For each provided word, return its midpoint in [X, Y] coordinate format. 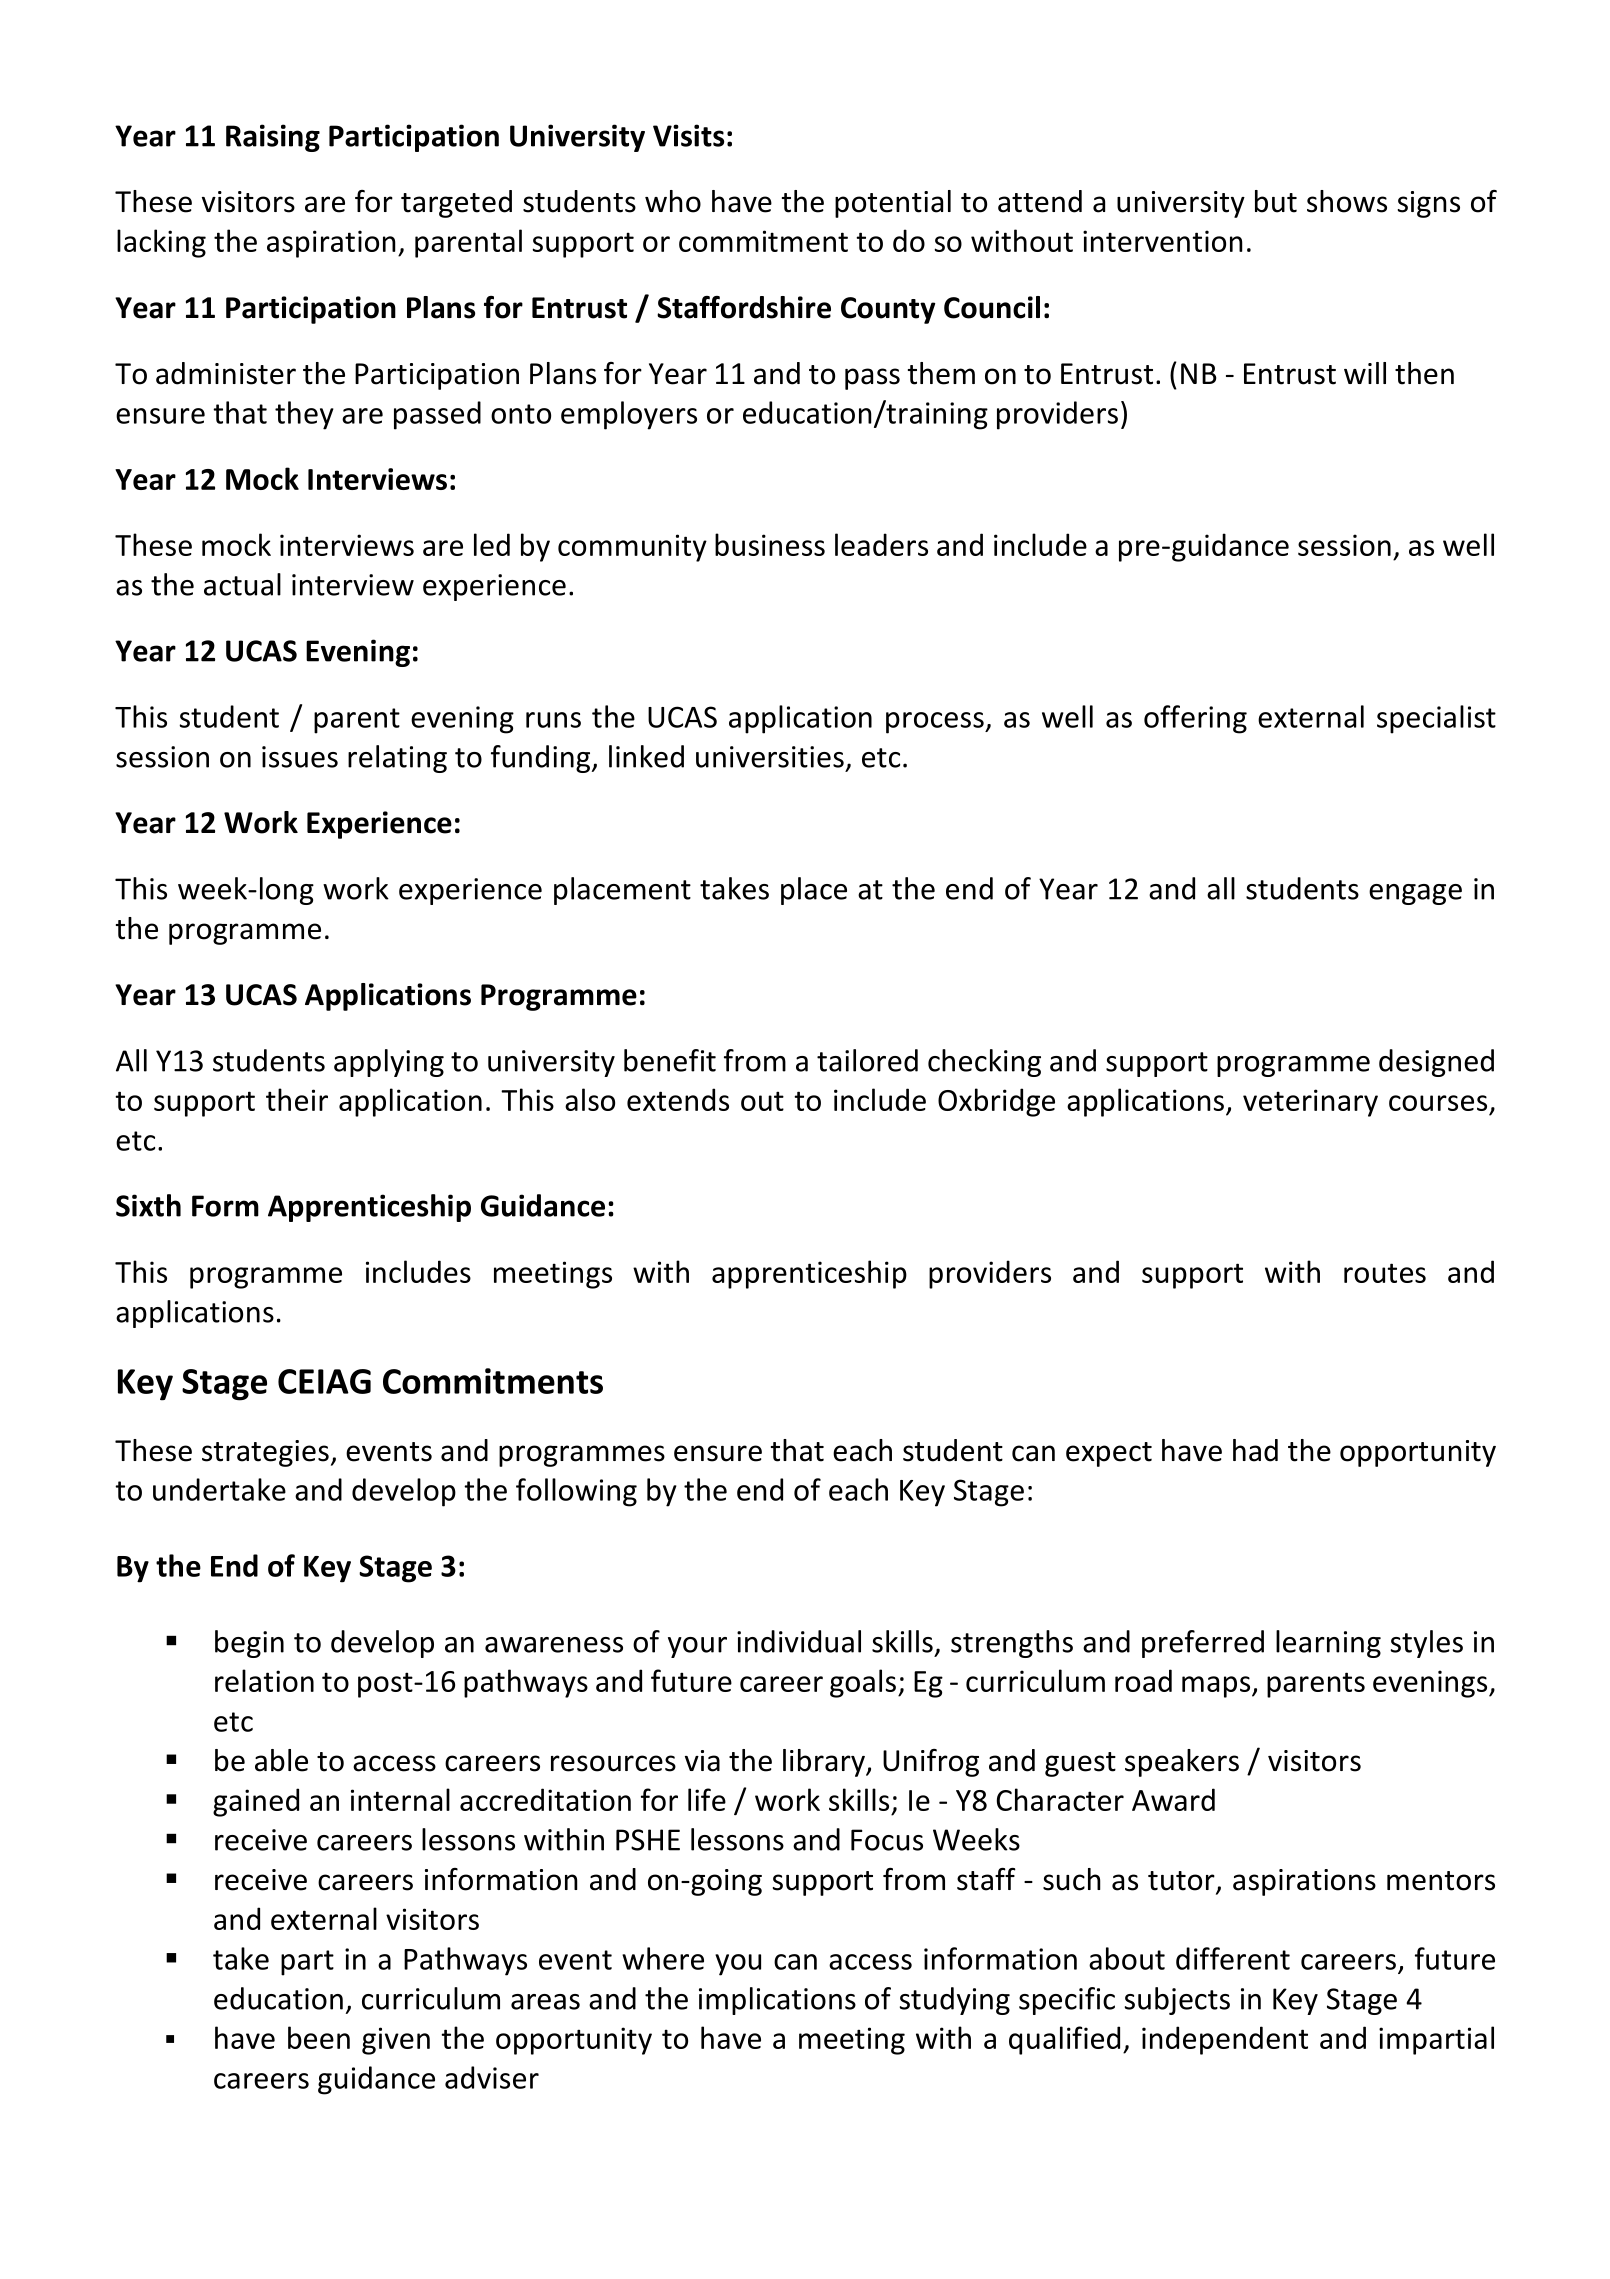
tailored [867, 1060]
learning [1328, 1644]
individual [799, 1641]
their [297, 1099]
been [319, 2037]
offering [1195, 719]
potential [893, 204]
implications [777, 2001]
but [1276, 201]
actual [242, 584]
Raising [273, 138]
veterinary [1310, 1103]
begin [249, 1644]
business [770, 544]
